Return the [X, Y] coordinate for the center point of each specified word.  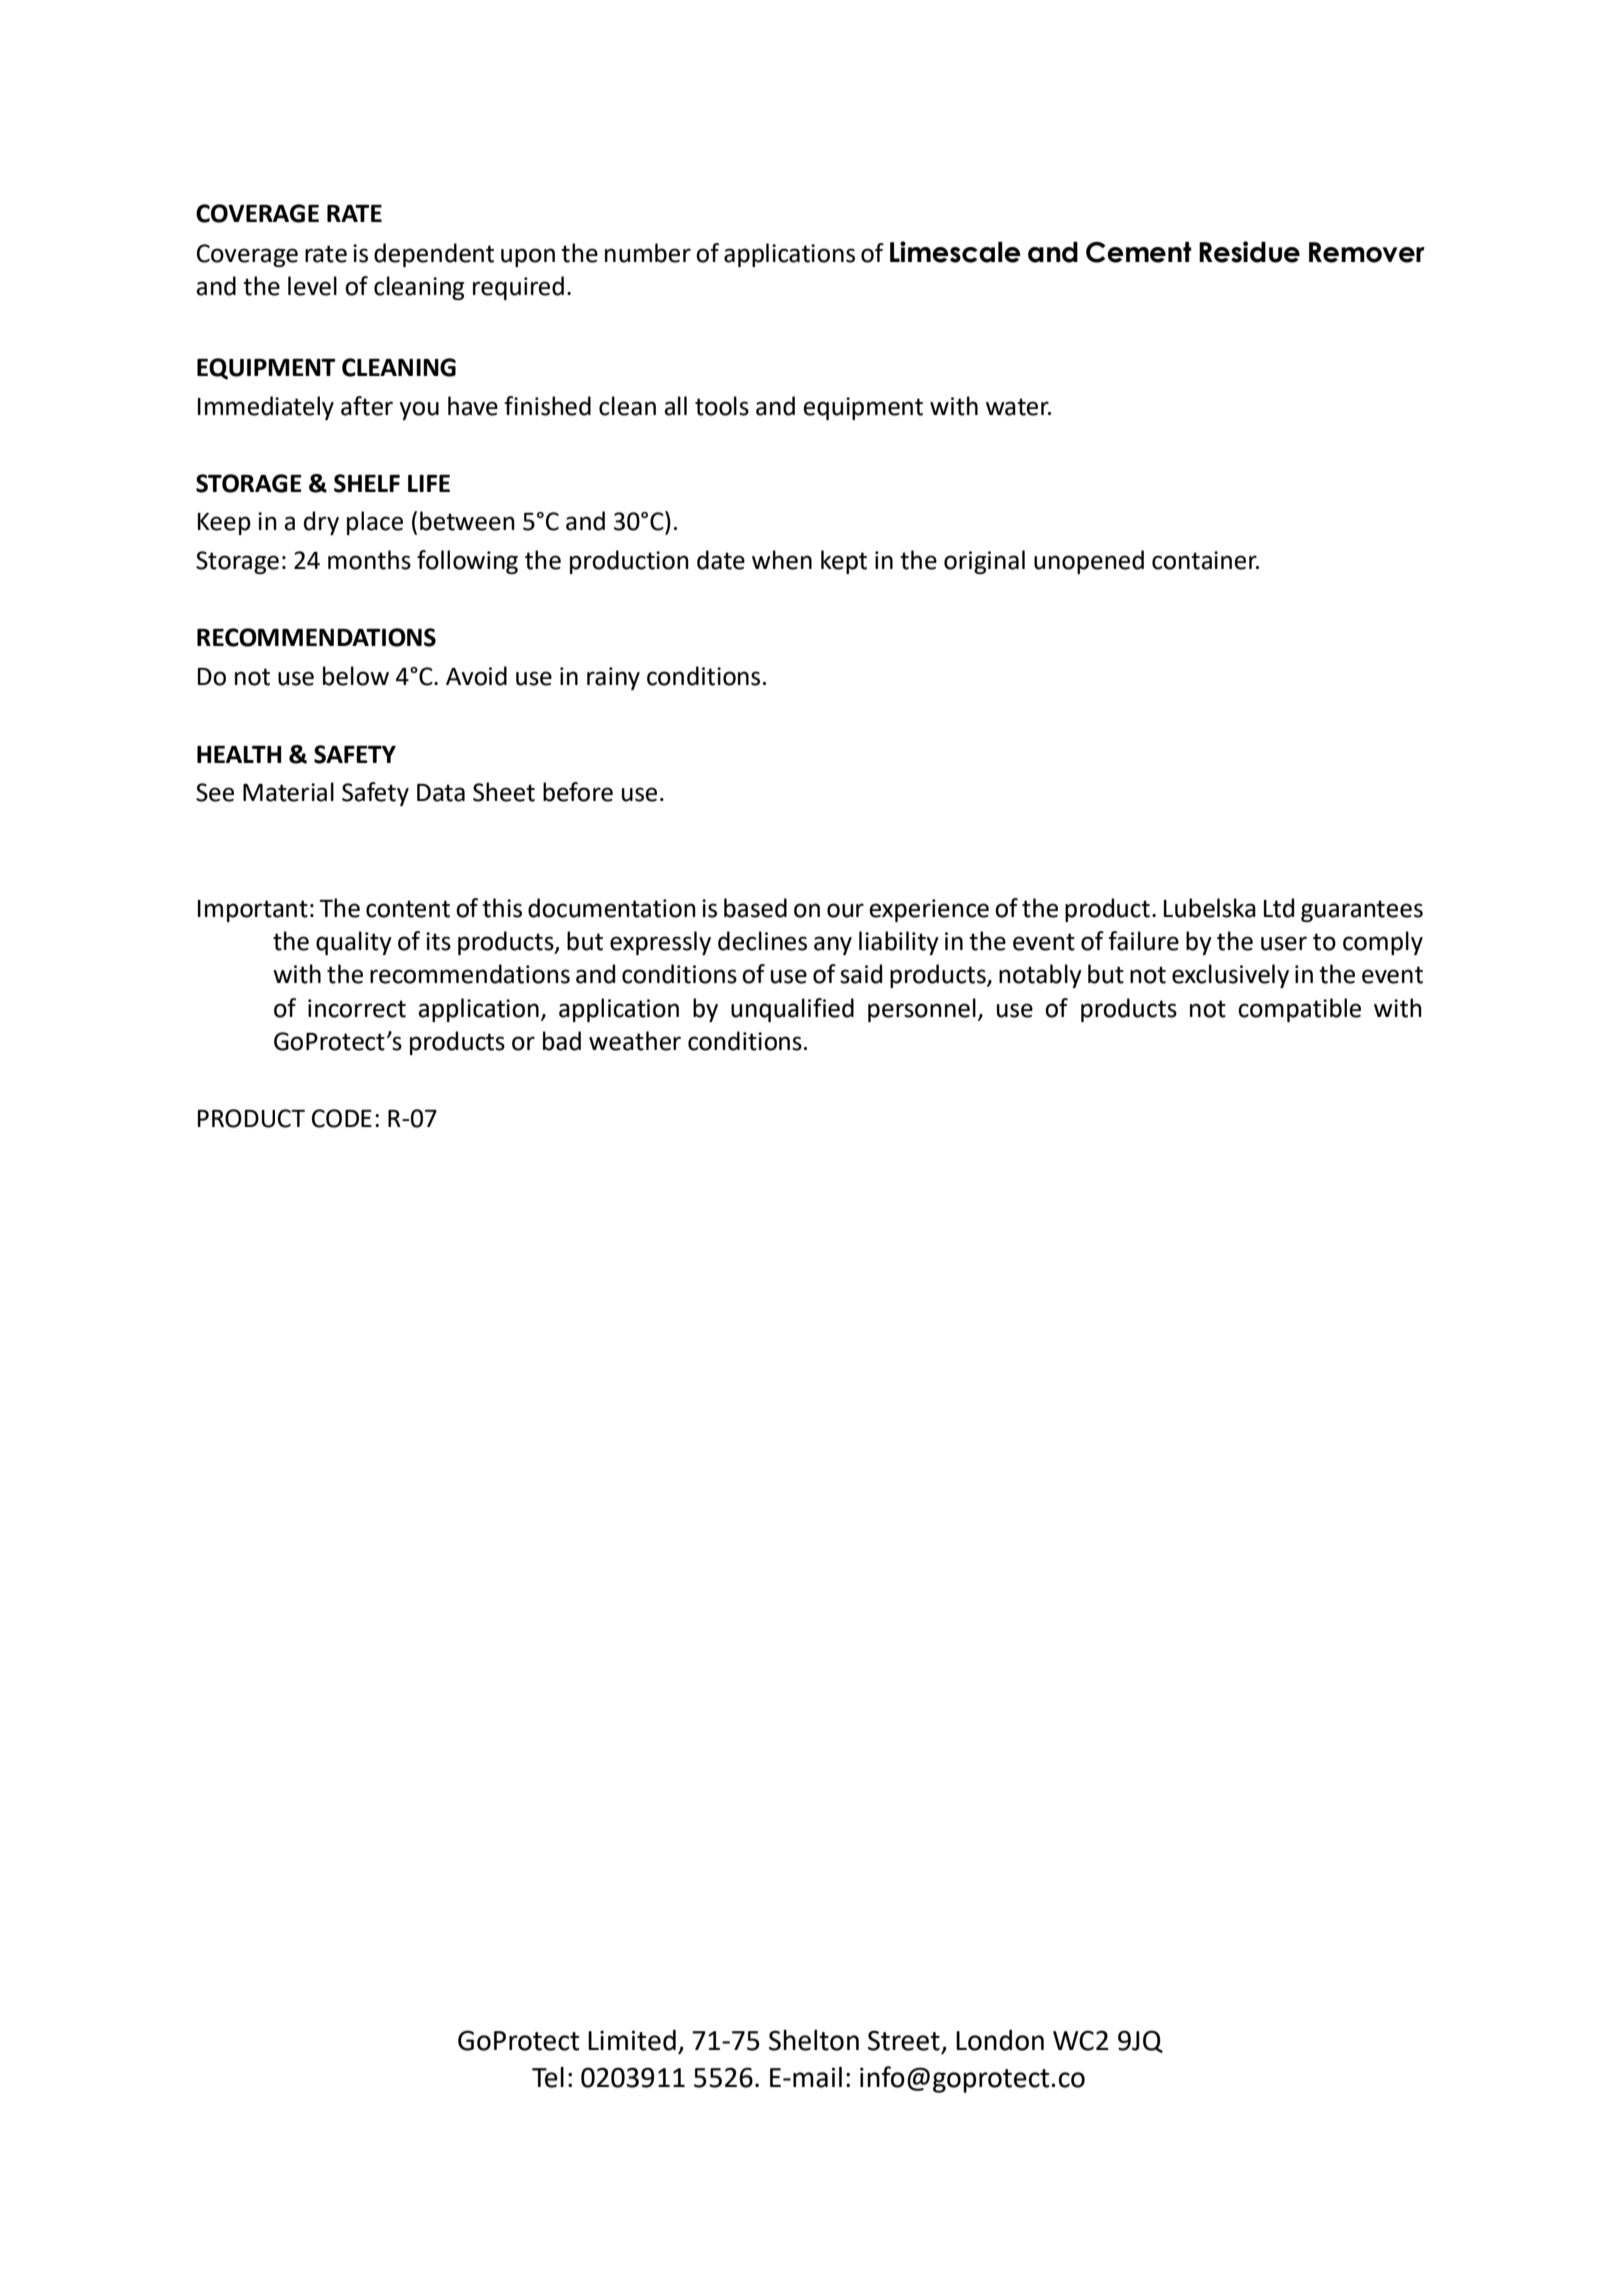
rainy [613, 678]
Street [904, 2040]
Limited [632, 2040]
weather [635, 1041]
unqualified [792, 1010]
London [1000, 2040]
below [356, 676]
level [312, 286]
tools [722, 406]
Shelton [814, 2040]
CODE [342, 1118]
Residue [1249, 252]
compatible [1299, 1010]
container [1205, 560]
